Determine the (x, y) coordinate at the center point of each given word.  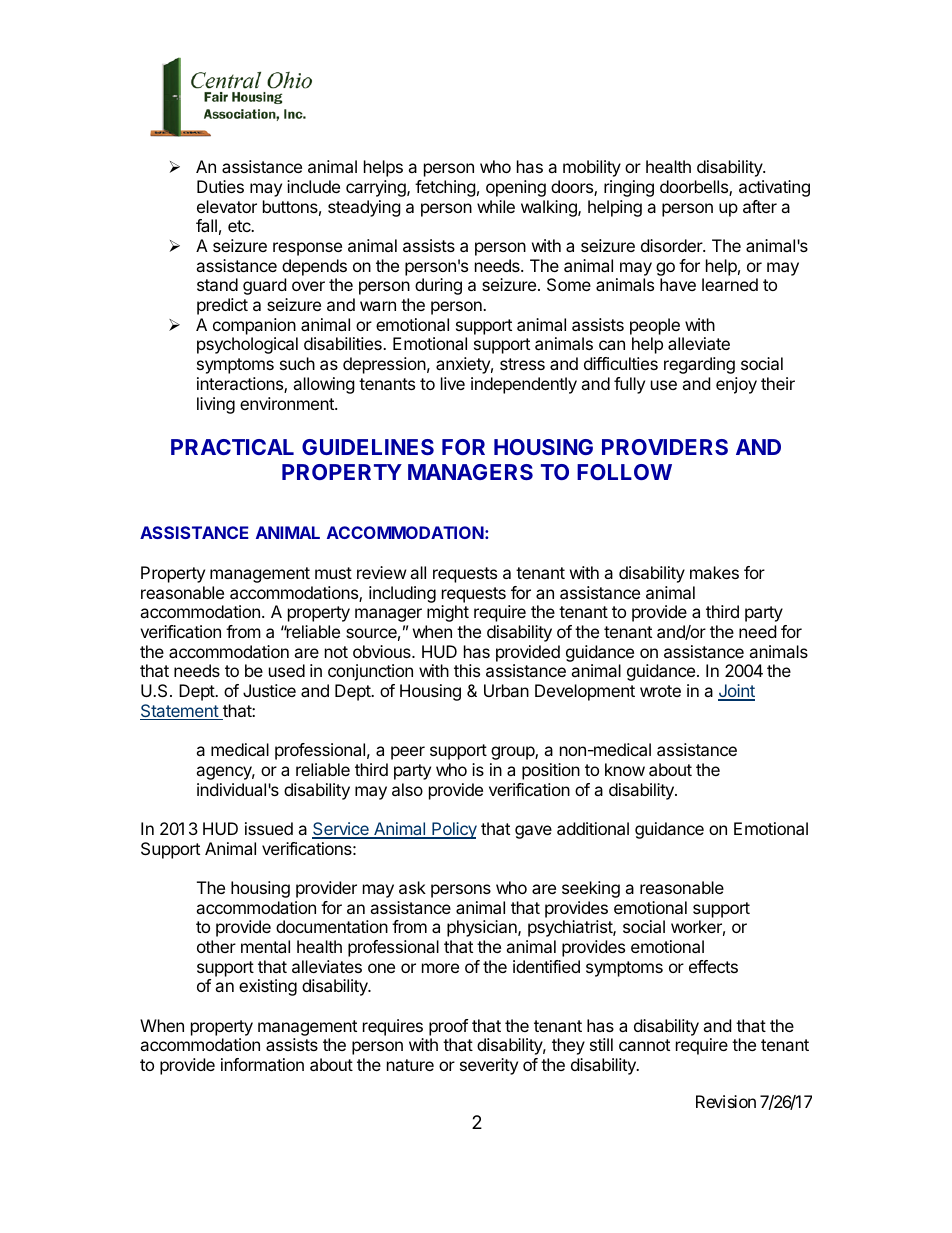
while (496, 206)
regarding (699, 365)
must (333, 573)
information (262, 1064)
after (760, 206)
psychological (247, 345)
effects (713, 966)
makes (714, 572)
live (453, 383)
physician (483, 928)
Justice (269, 690)
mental (265, 946)
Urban (506, 690)
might (448, 613)
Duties (220, 186)
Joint (736, 692)
